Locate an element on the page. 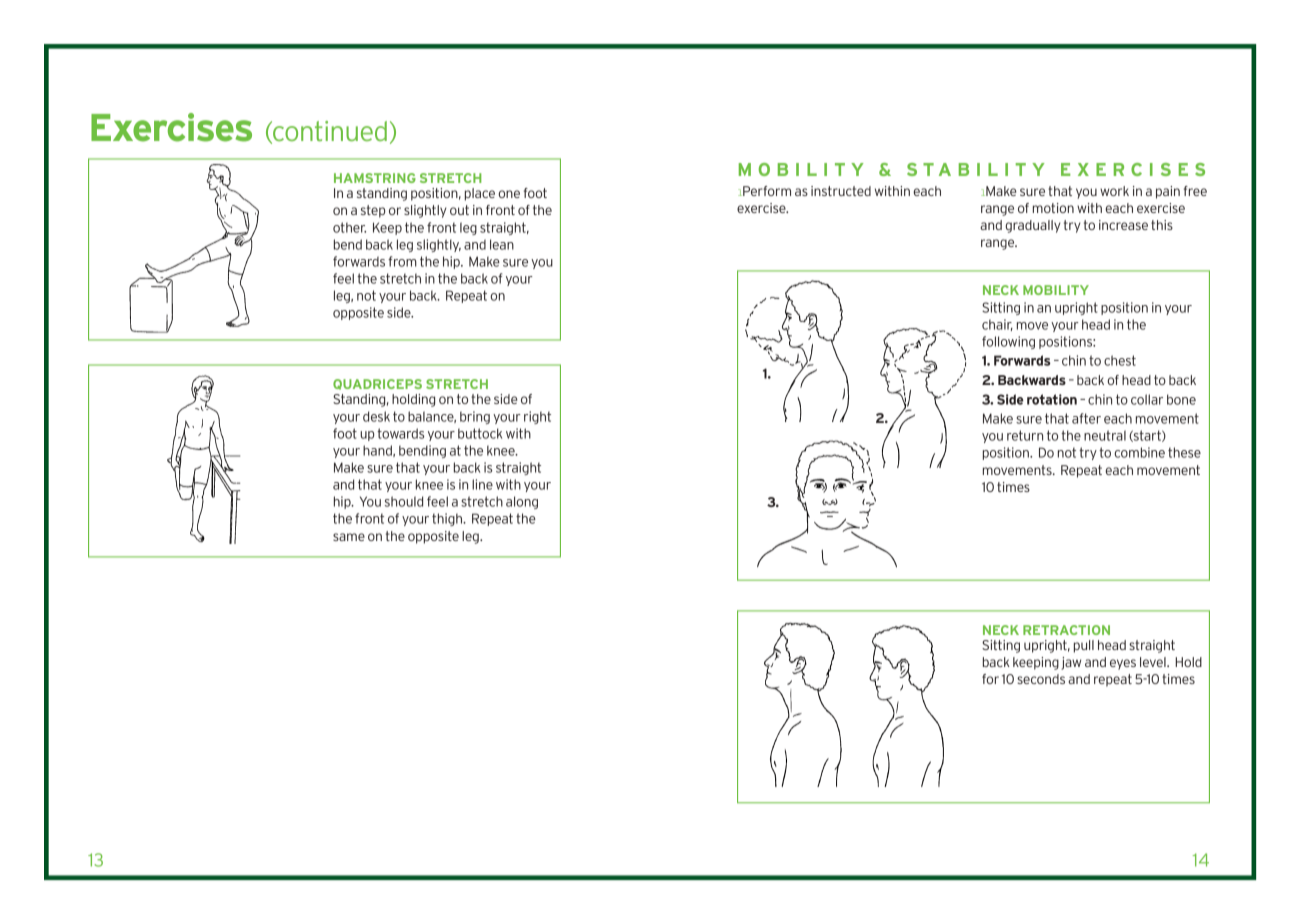  neutral is located at coordinates (1105, 435).
